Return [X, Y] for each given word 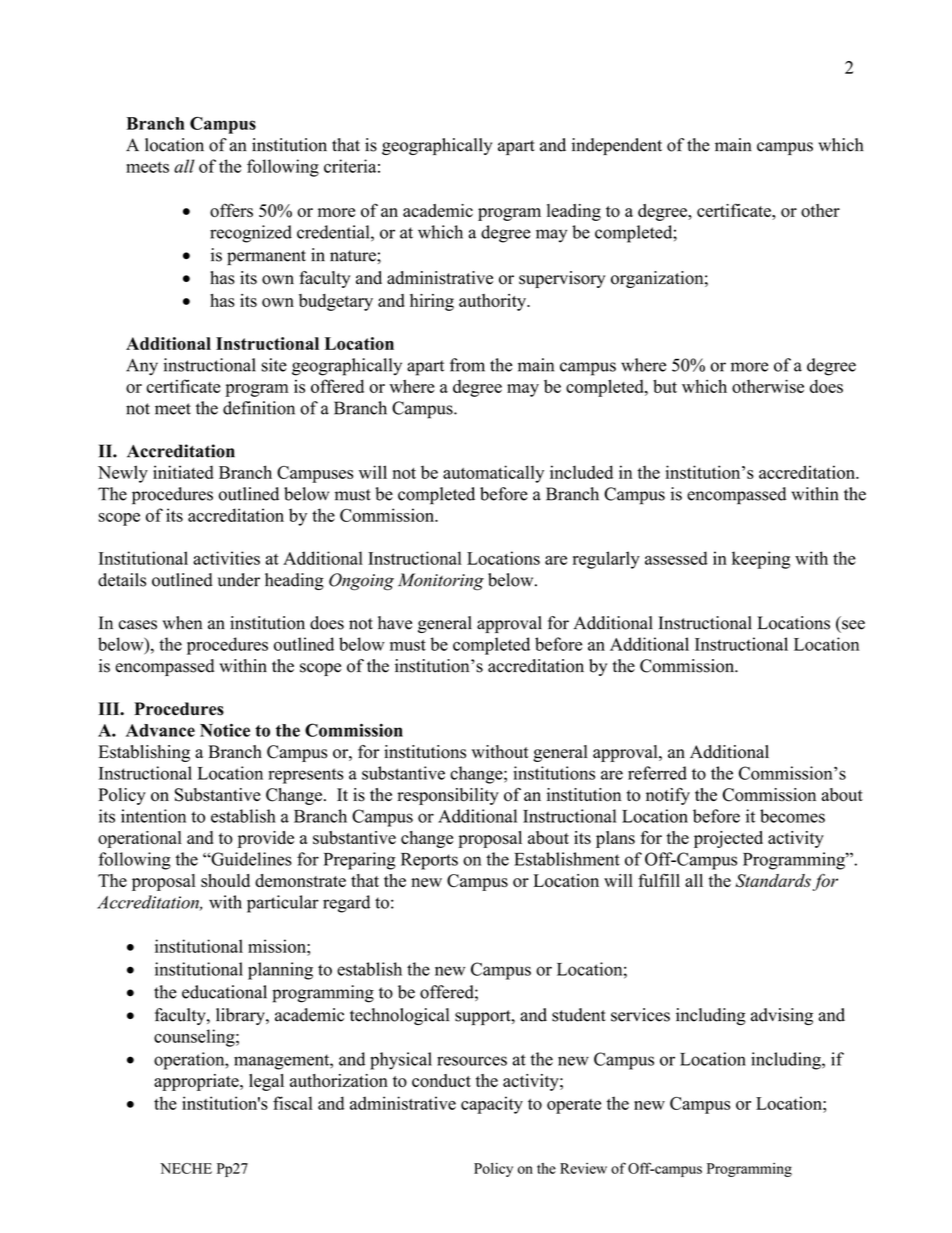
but [665, 386]
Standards [773, 881]
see [853, 625]
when [182, 623]
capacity [492, 1105]
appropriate [197, 1082]
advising [782, 1016]
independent [617, 146]
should [225, 880]
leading [574, 212]
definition [259, 408]
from [467, 365]
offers [231, 210]
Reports [429, 861]
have [395, 623]
